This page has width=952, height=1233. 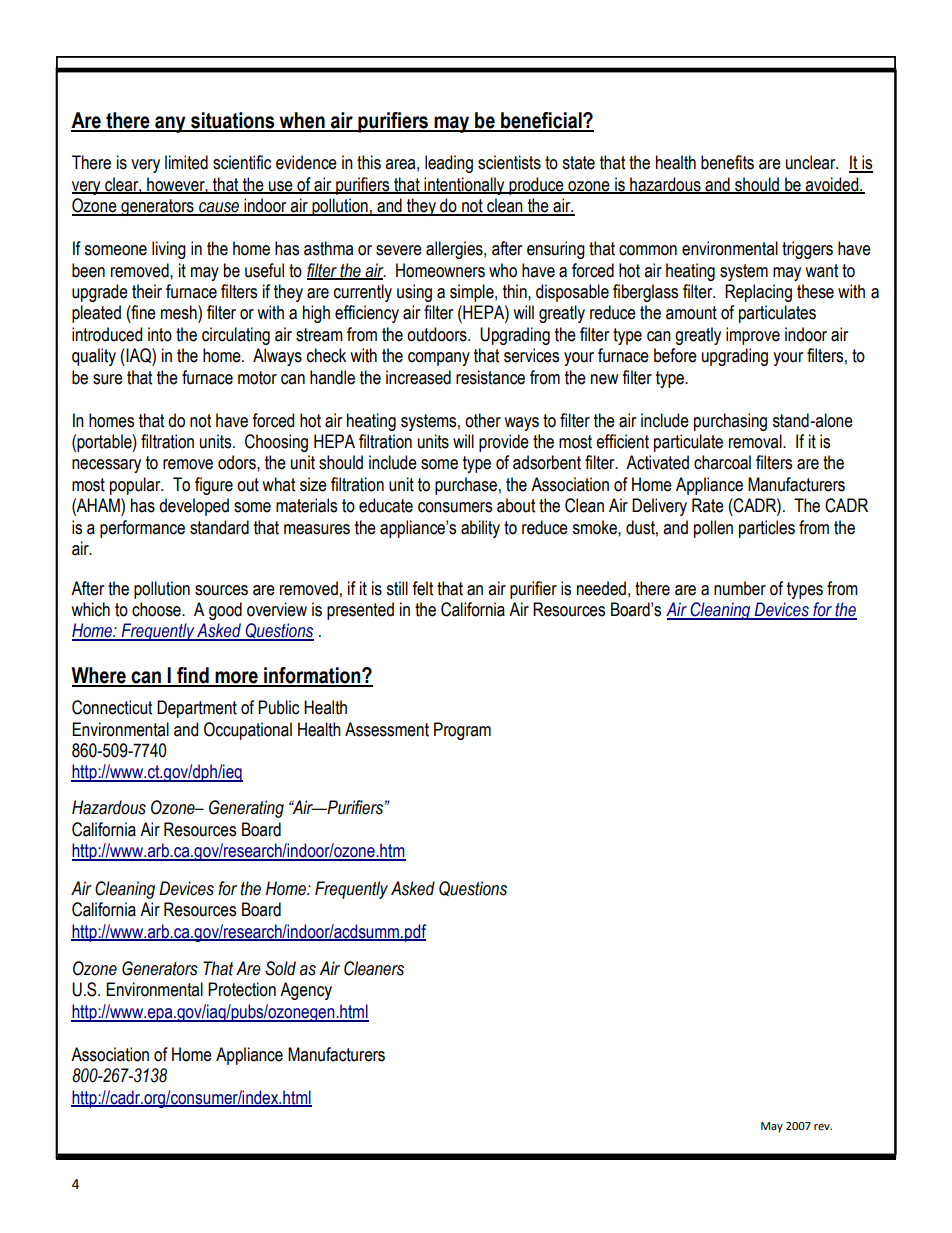 I want to click on benefits, so click(x=727, y=162).
